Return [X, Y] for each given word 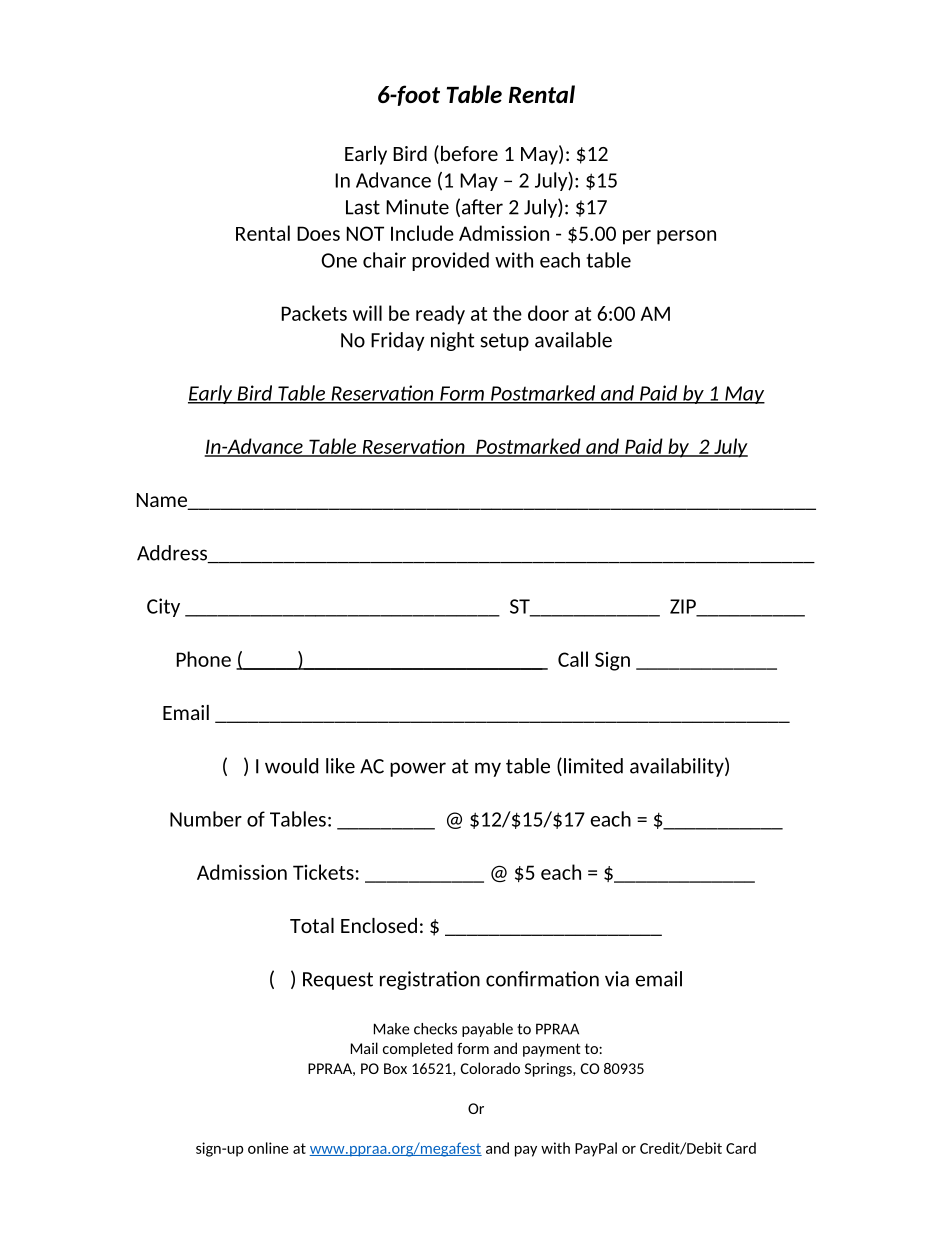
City [163, 607]
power [418, 769]
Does [318, 233]
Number [206, 819]
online [268, 1148]
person [686, 237]
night [452, 341]
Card [741, 1148]
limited [593, 766]
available [573, 340]
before [469, 153]
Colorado [490, 1068]
